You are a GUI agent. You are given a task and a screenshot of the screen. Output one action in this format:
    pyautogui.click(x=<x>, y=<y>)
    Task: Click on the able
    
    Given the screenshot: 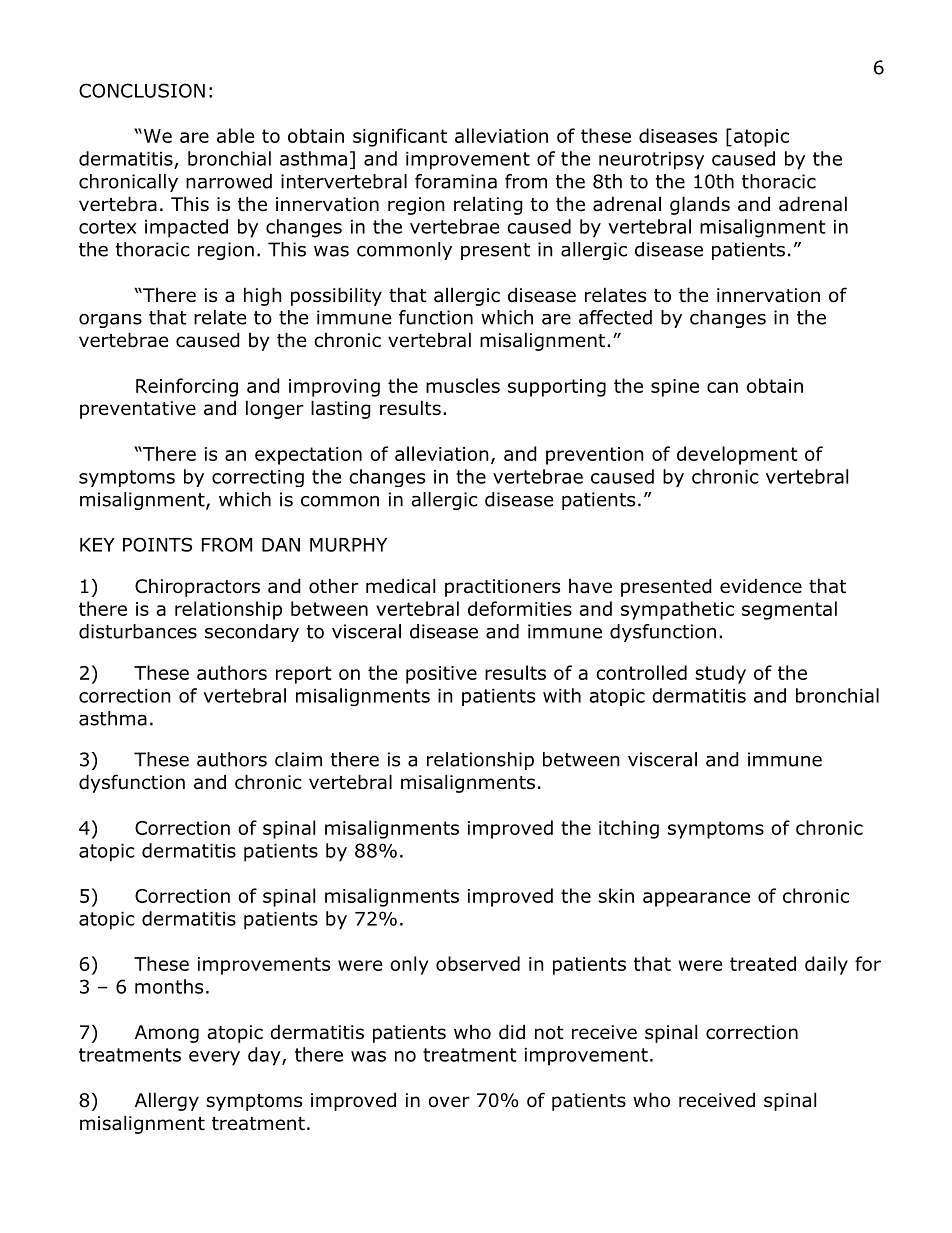 What is the action you would take?
    pyautogui.click(x=235, y=135)
